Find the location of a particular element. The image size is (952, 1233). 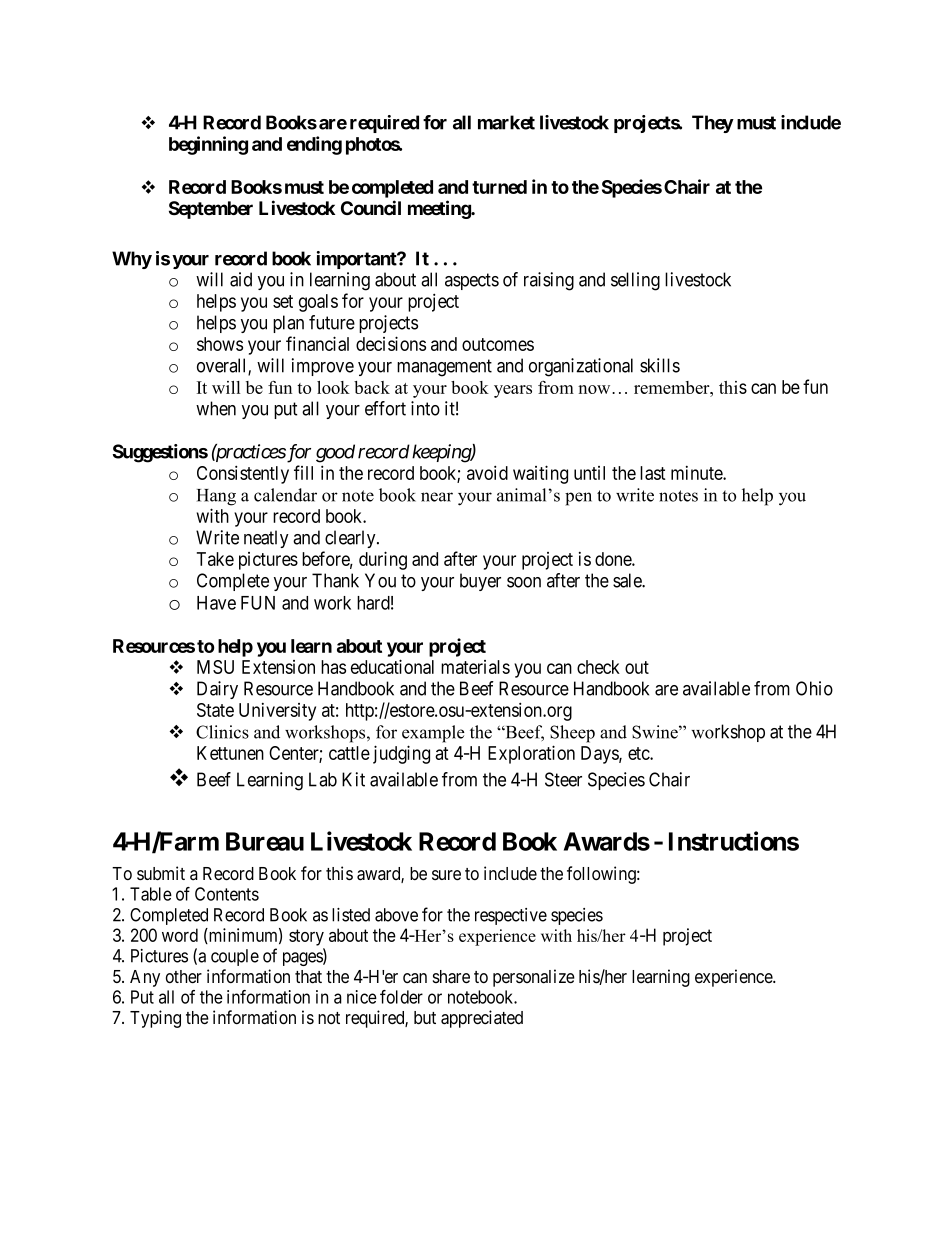

market is located at coordinates (506, 122).
